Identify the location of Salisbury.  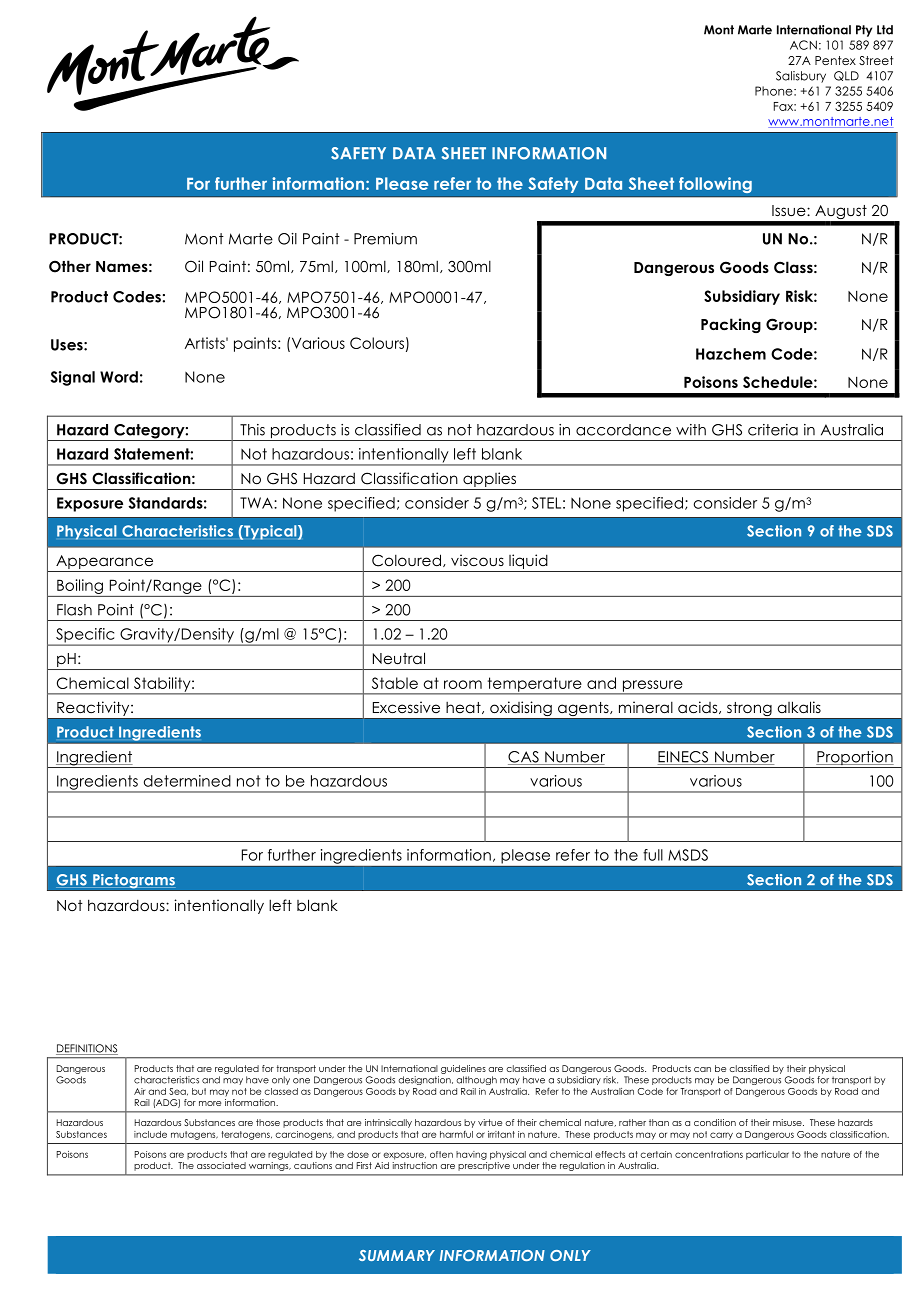
(801, 77).
